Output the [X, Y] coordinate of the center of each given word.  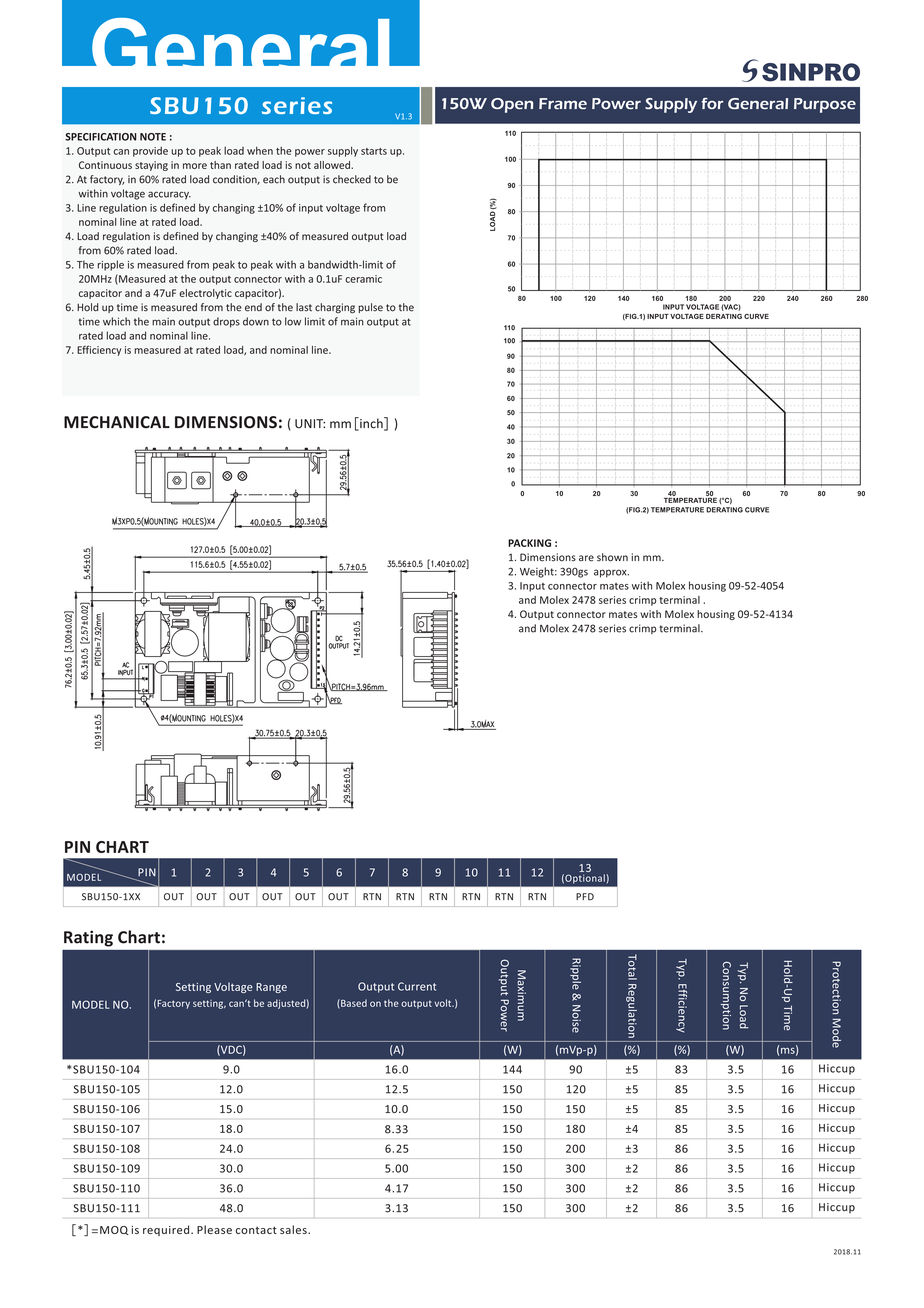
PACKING [529, 543]
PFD [585, 897]
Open [512, 105]
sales [294, 1229]
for [712, 103]
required [167, 1230]
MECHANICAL [117, 422]
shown [612, 557]
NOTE [153, 137]
